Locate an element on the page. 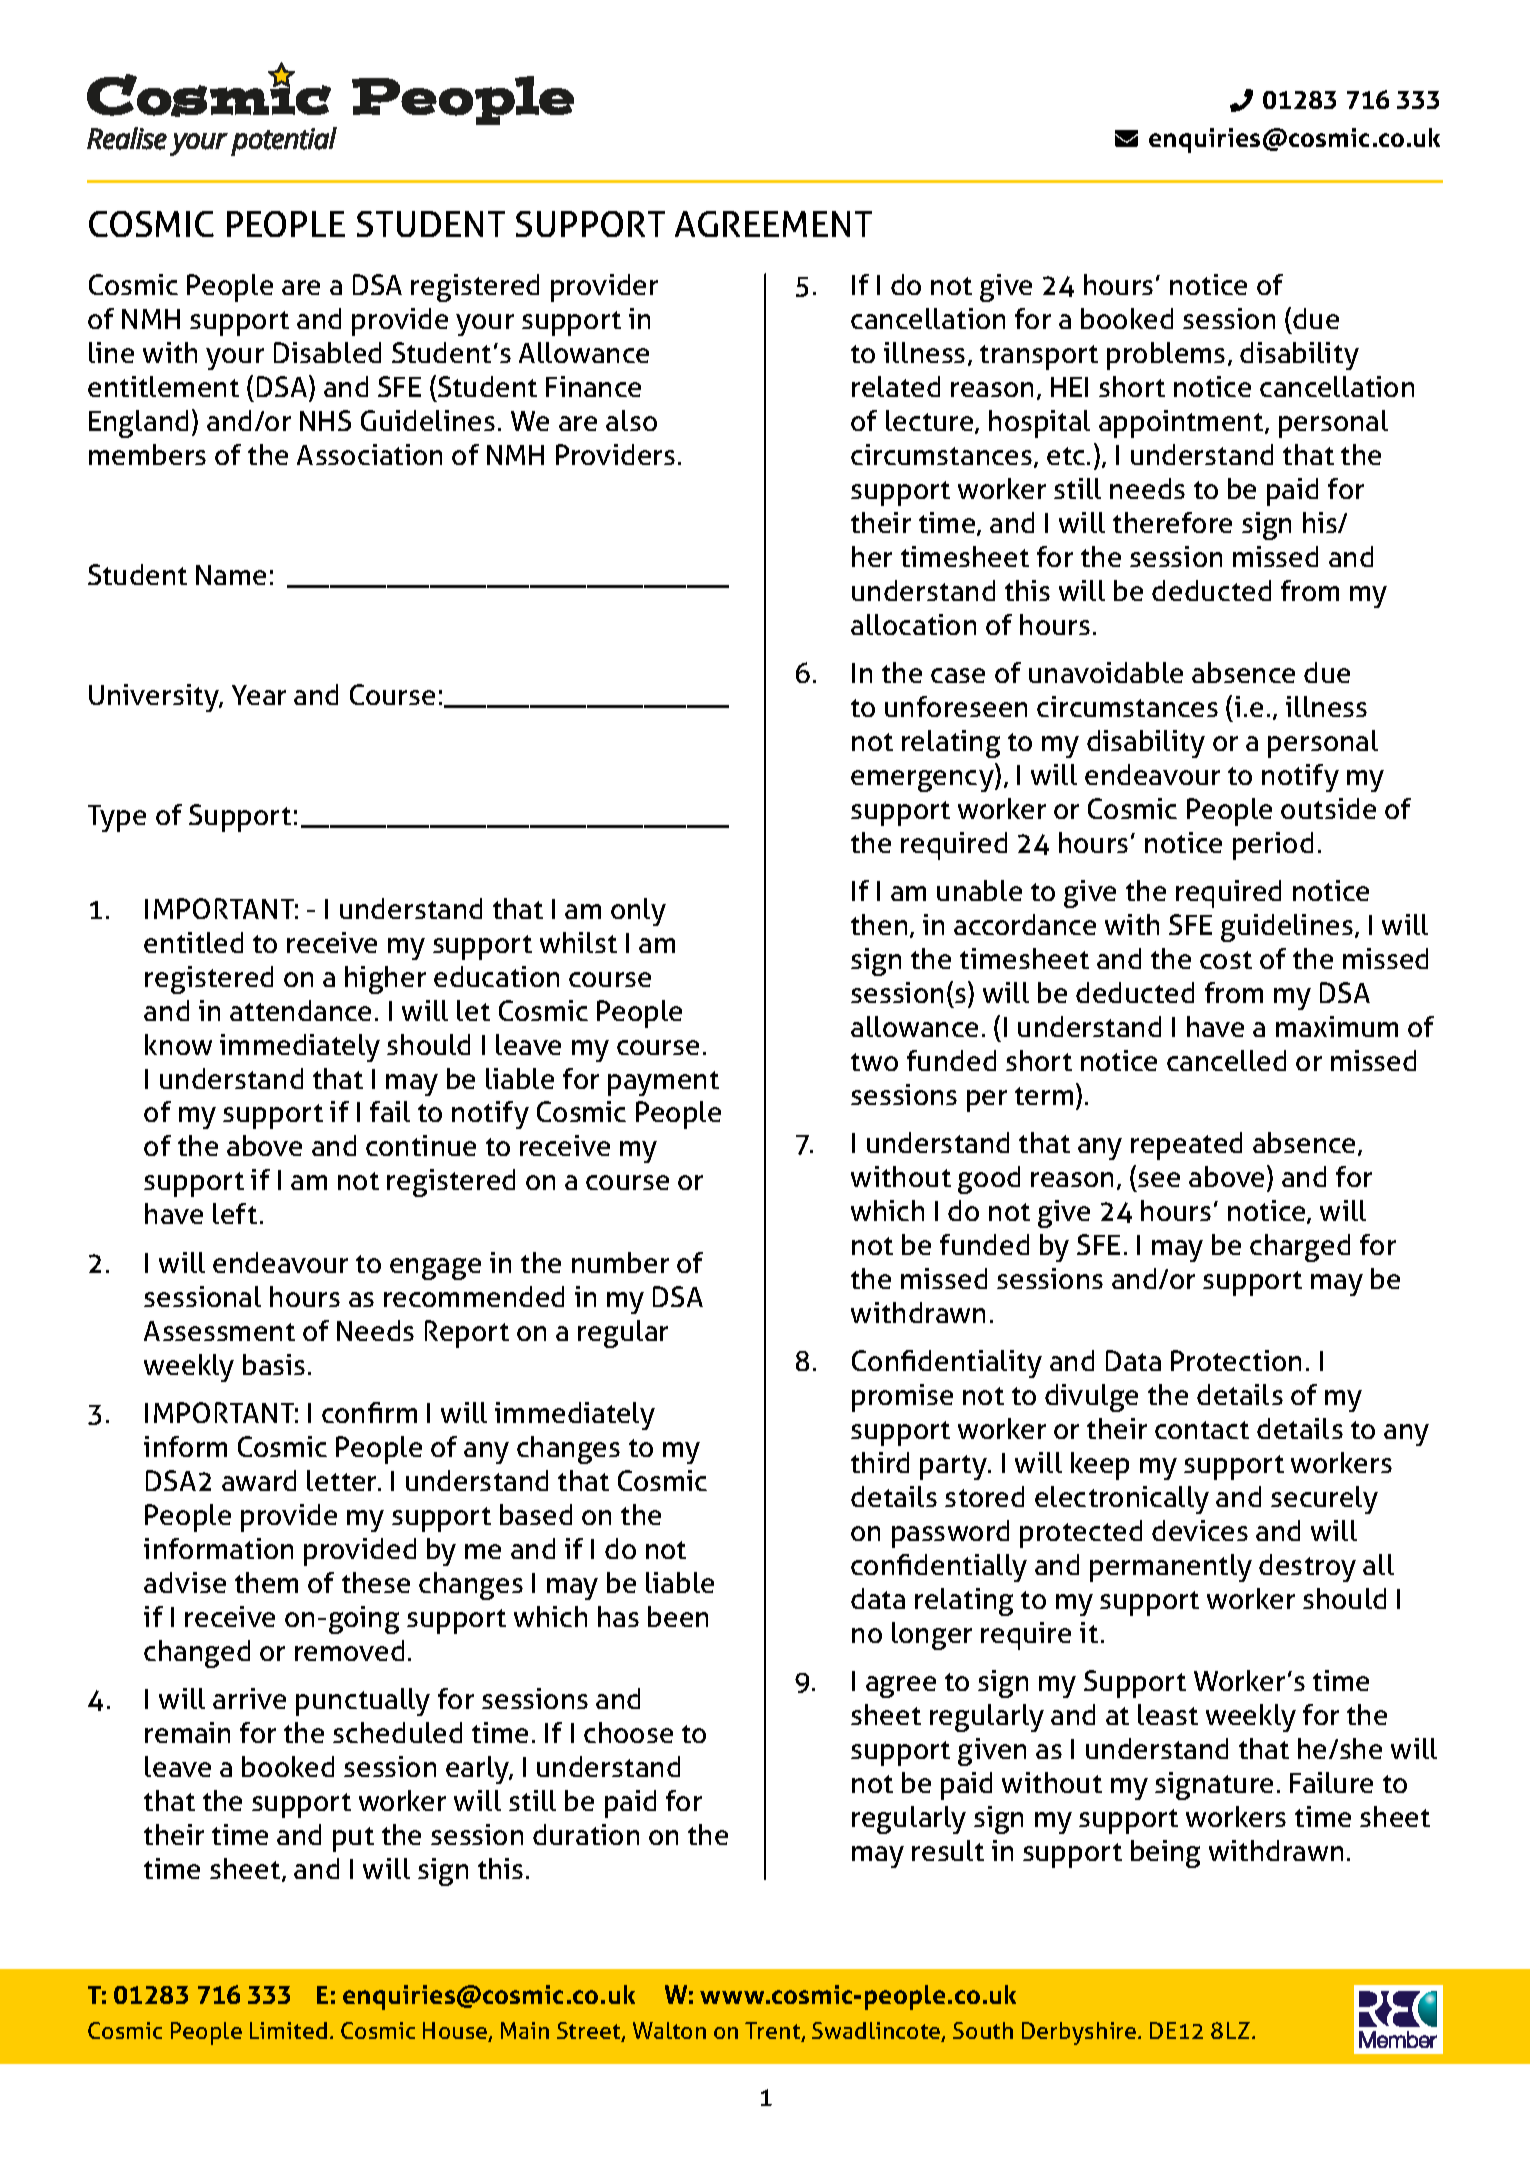  Walton is located at coordinates (669, 2030).
